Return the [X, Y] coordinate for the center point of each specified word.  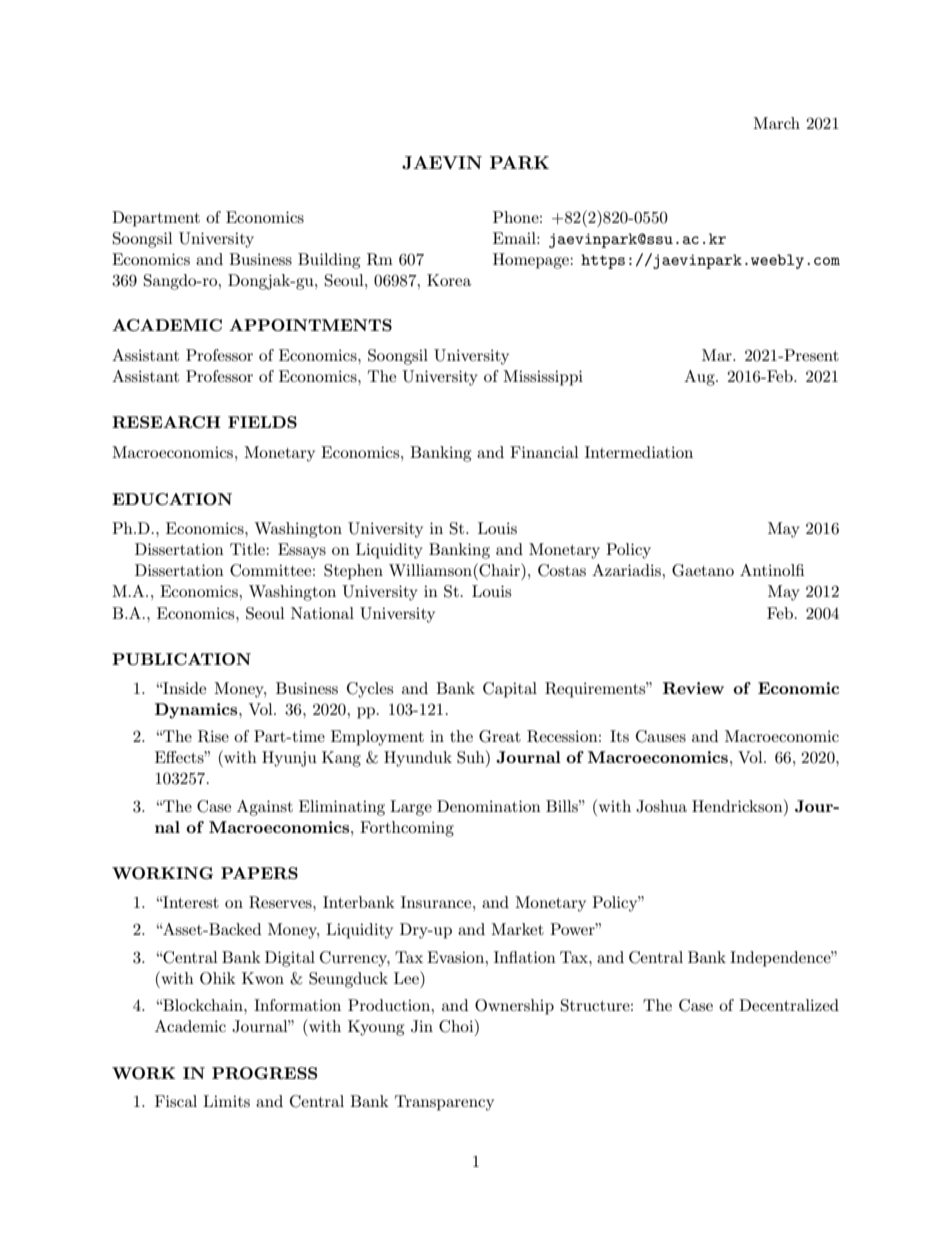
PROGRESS [264, 1073]
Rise [213, 736]
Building [329, 261]
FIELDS [262, 422]
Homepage [532, 261]
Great [500, 736]
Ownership [514, 1007]
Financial [544, 452]
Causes [661, 736]
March [776, 123]
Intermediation [639, 452]
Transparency [444, 1103]
